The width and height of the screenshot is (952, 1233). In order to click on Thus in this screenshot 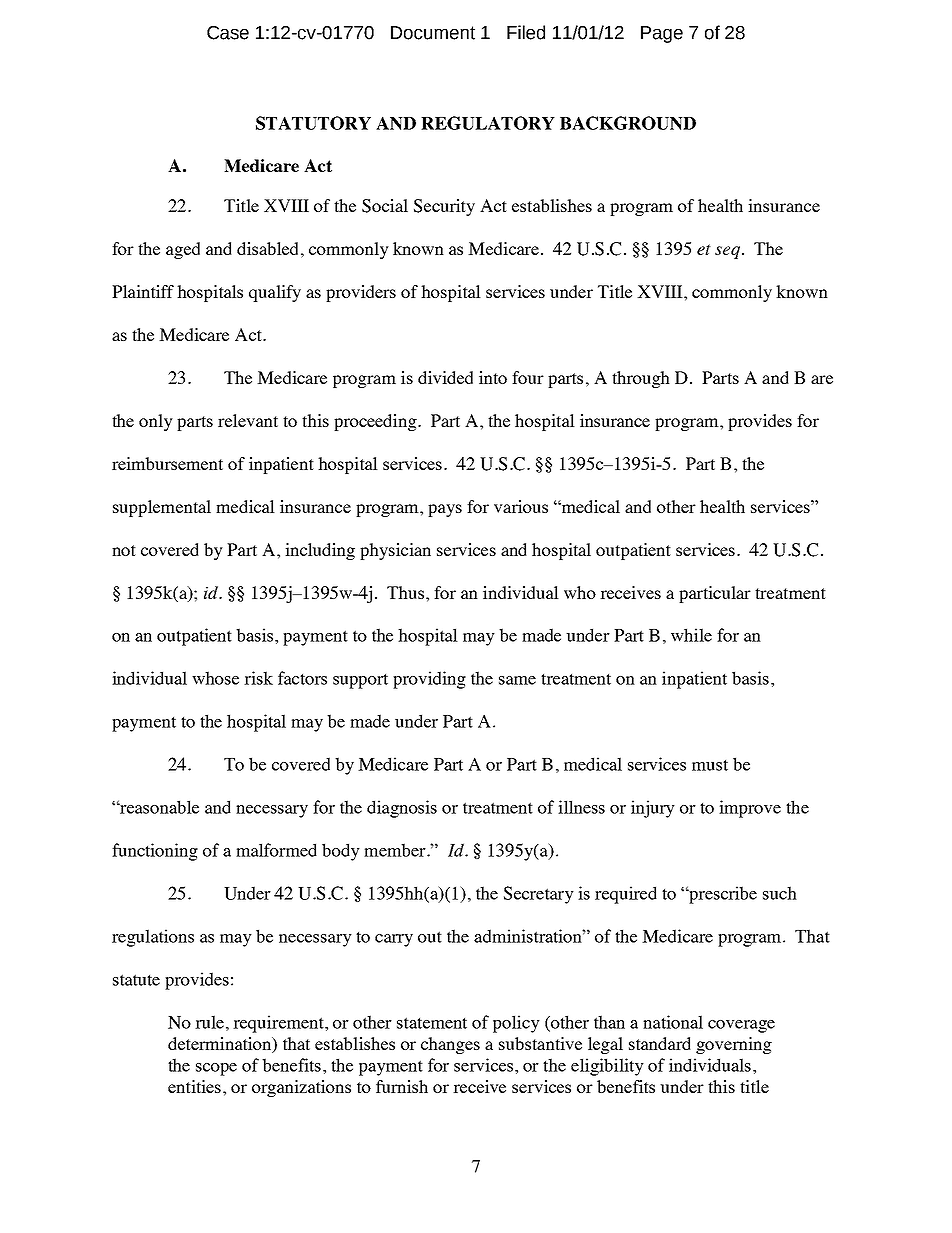, I will do `click(407, 592)`.
